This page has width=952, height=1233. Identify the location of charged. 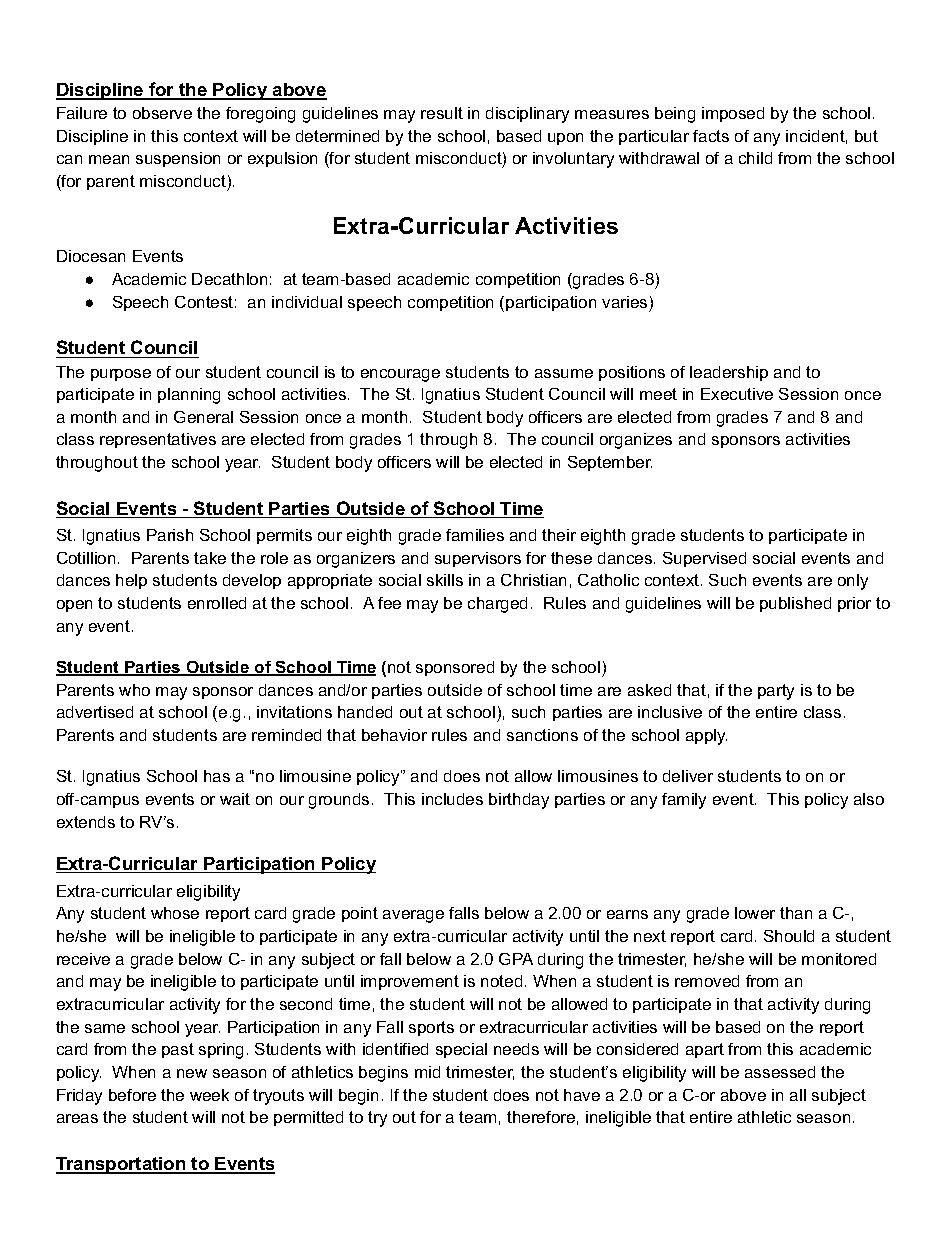
(497, 605).
